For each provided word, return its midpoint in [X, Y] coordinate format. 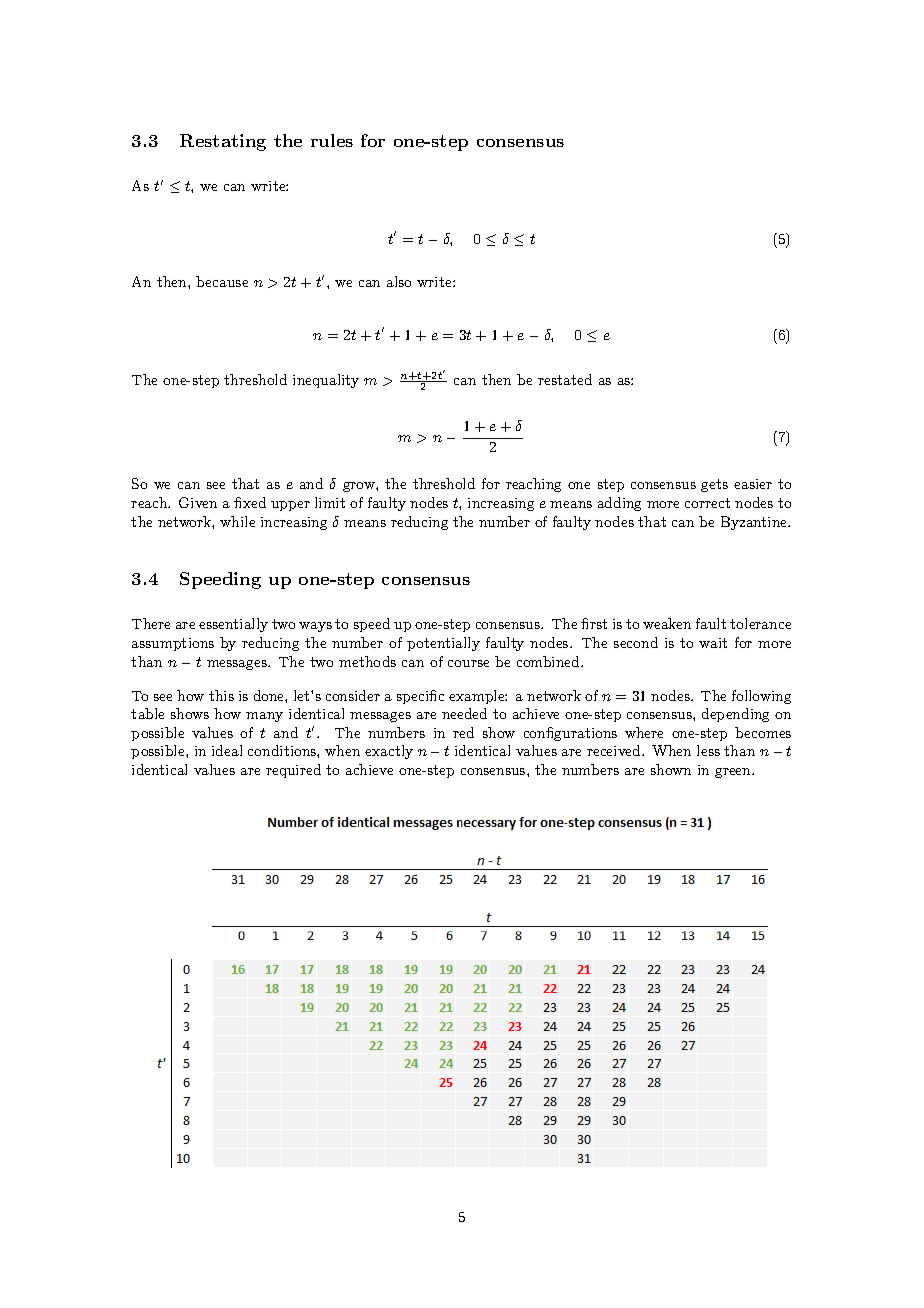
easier [753, 484]
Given [198, 502]
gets [714, 485]
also [399, 281]
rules [332, 140]
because [222, 281]
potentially [443, 644]
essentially [233, 625]
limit [330, 502]
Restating [223, 142]
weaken [667, 623]
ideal [227, 750]
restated [565, 379]
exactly [389, 752]
